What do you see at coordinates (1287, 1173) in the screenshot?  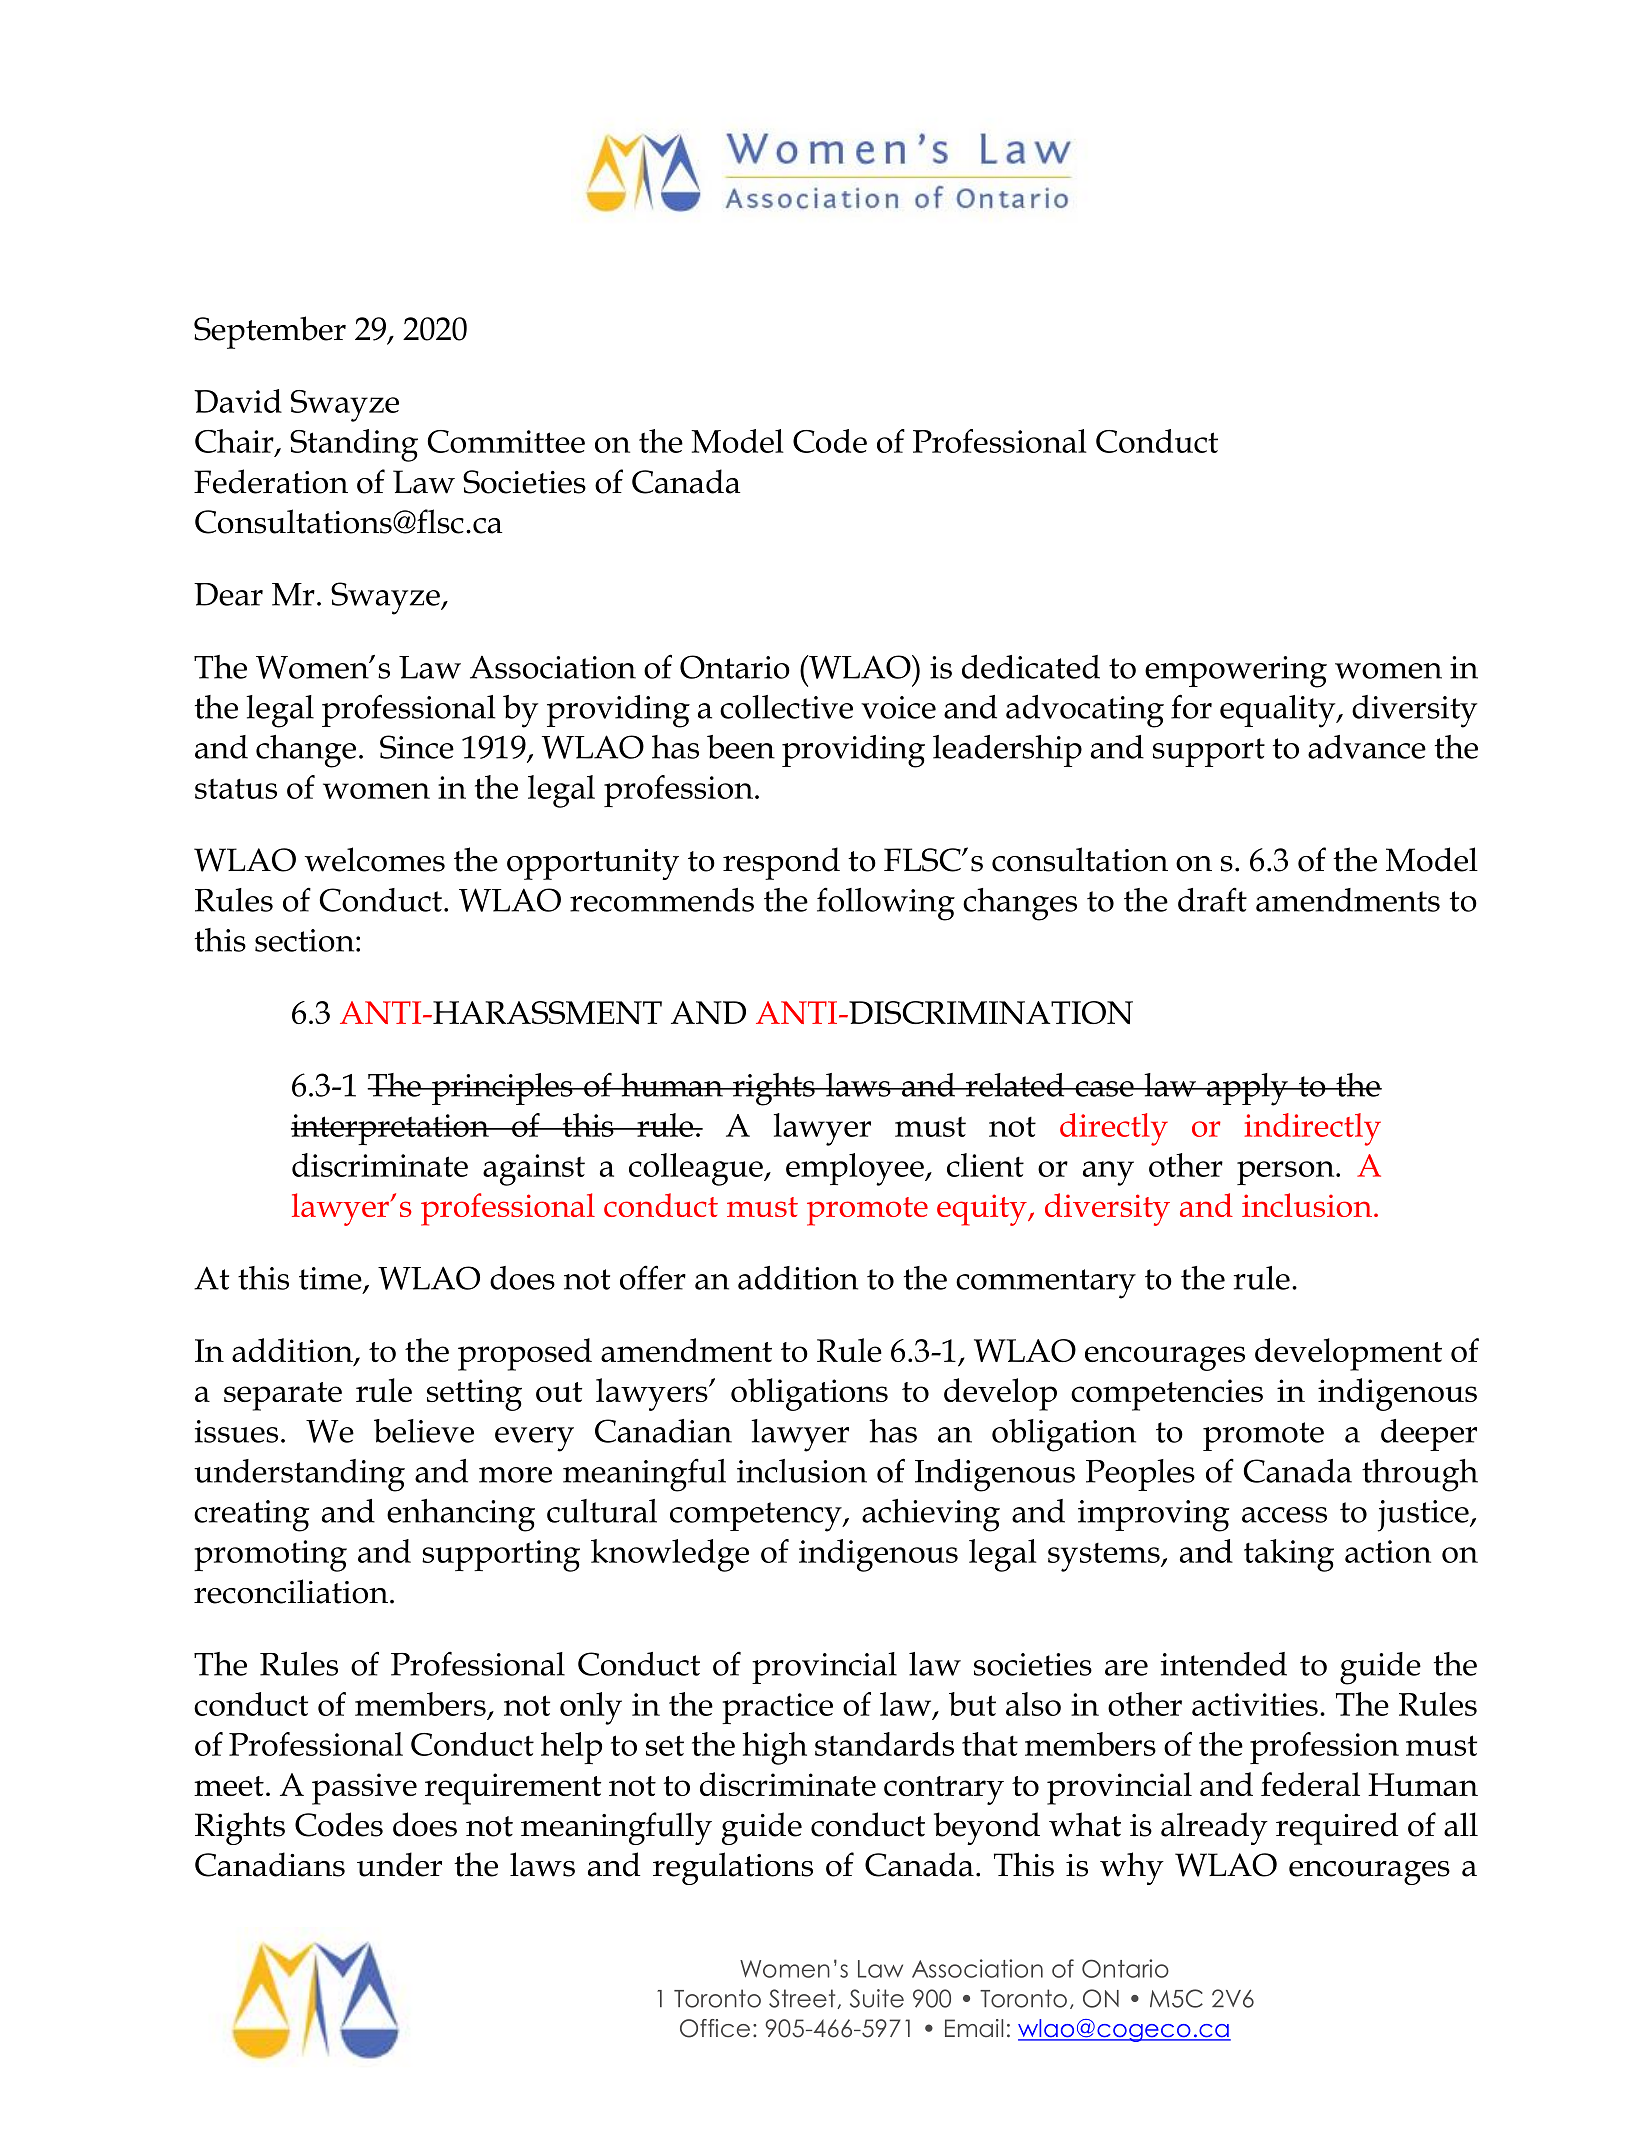 I see `person` at bounding box center [1287, 1173].
